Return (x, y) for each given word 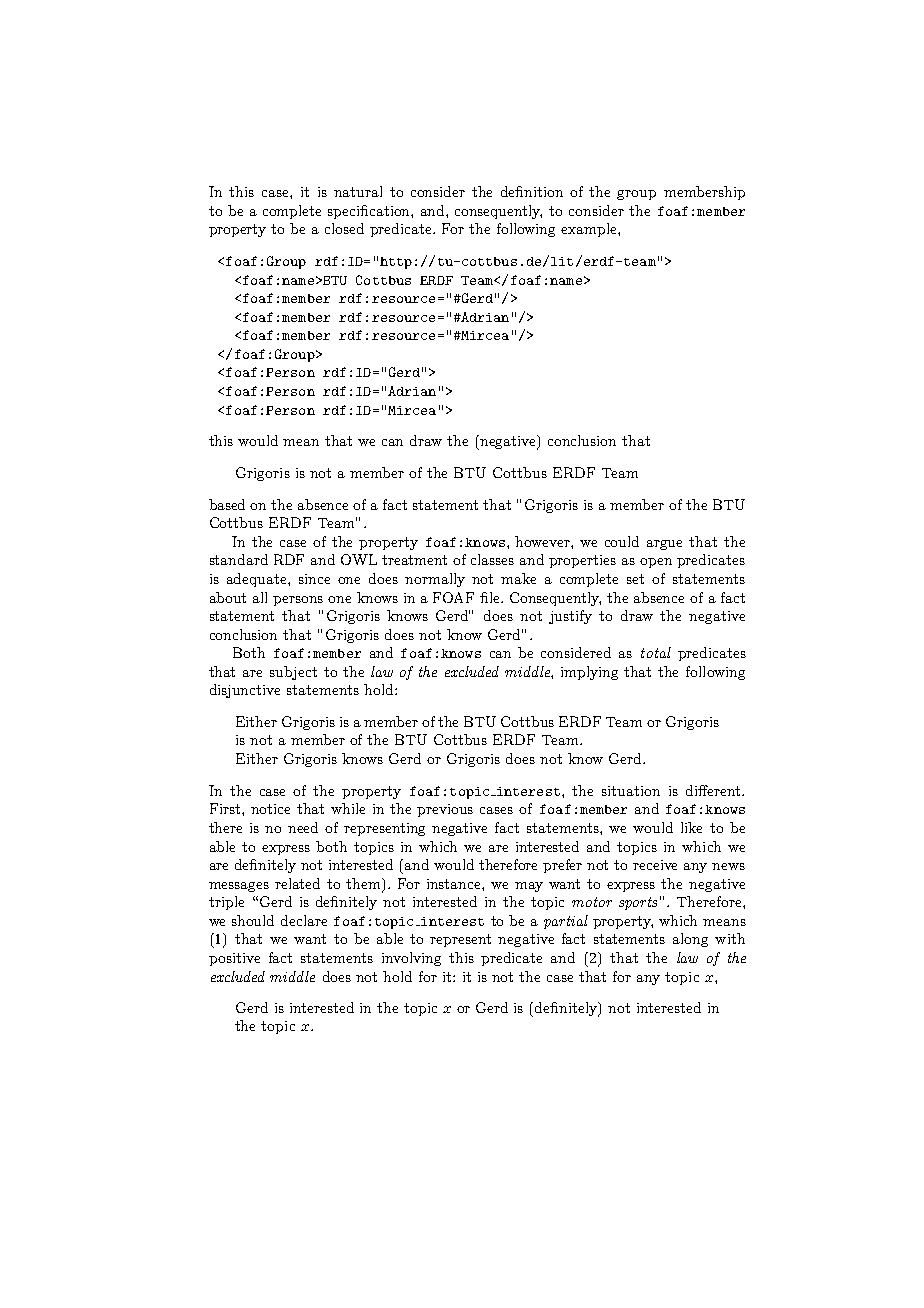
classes (492, 559)
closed (344, 228)
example (590, 230)
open (656, 563)
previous (445, 810)
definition (532, 191)
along (690, 940)
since (314, 579)
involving (411, 959)
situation (631, 791)
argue (664, 545)
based (227, 504)
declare (304, 920)
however (543, 541)
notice (270, 809)
